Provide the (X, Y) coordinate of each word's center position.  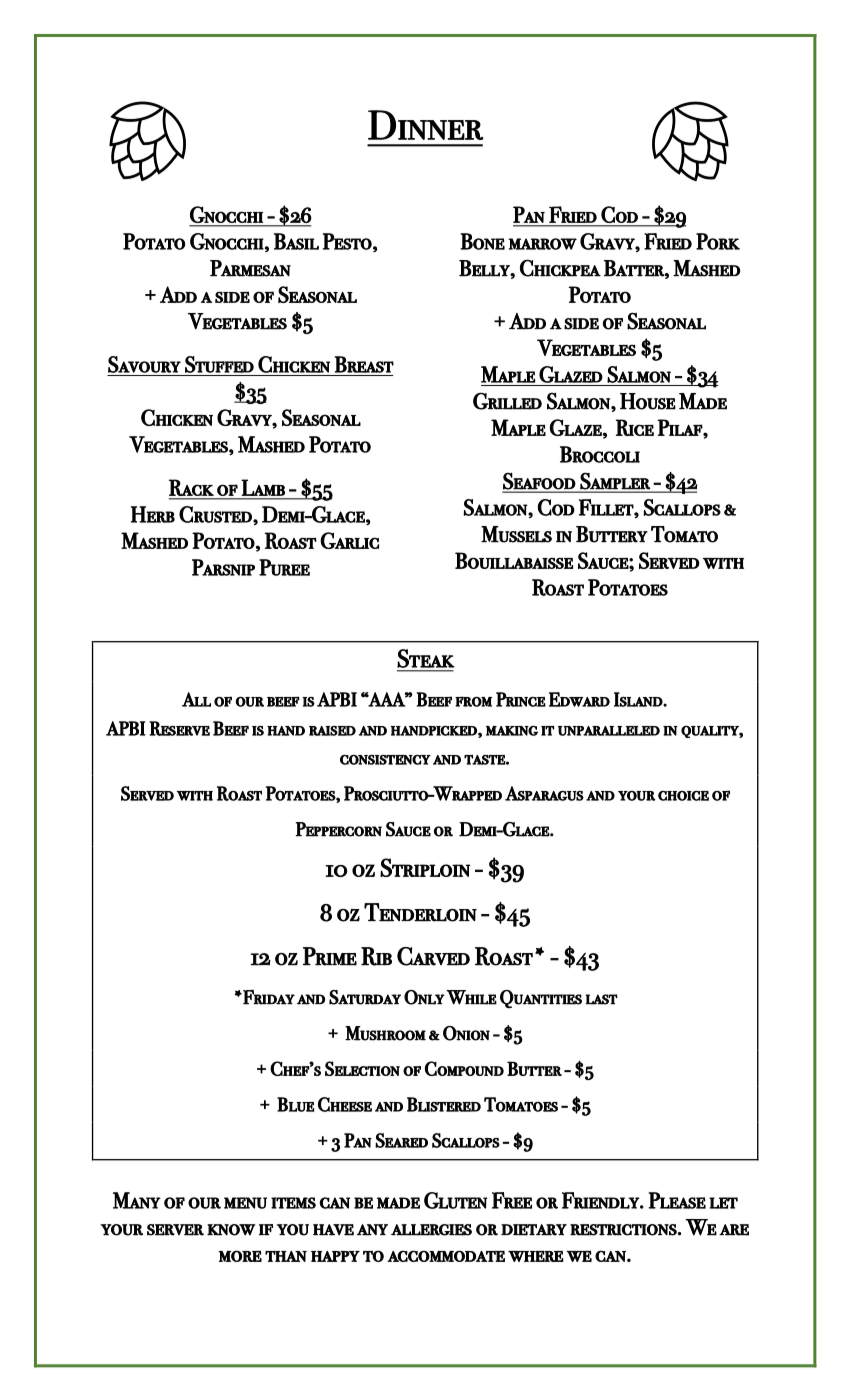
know (231, 1230)
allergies (431, 1230)
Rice (634, 427)
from (473, 701)
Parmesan (250, 268)
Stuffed (219, 364)
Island (639, 699)
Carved (433, 956)
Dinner (426, 125)
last (601, 999)
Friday (268, 997)
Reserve (179, 728)
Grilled (507, 401)
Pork (718, 241)
